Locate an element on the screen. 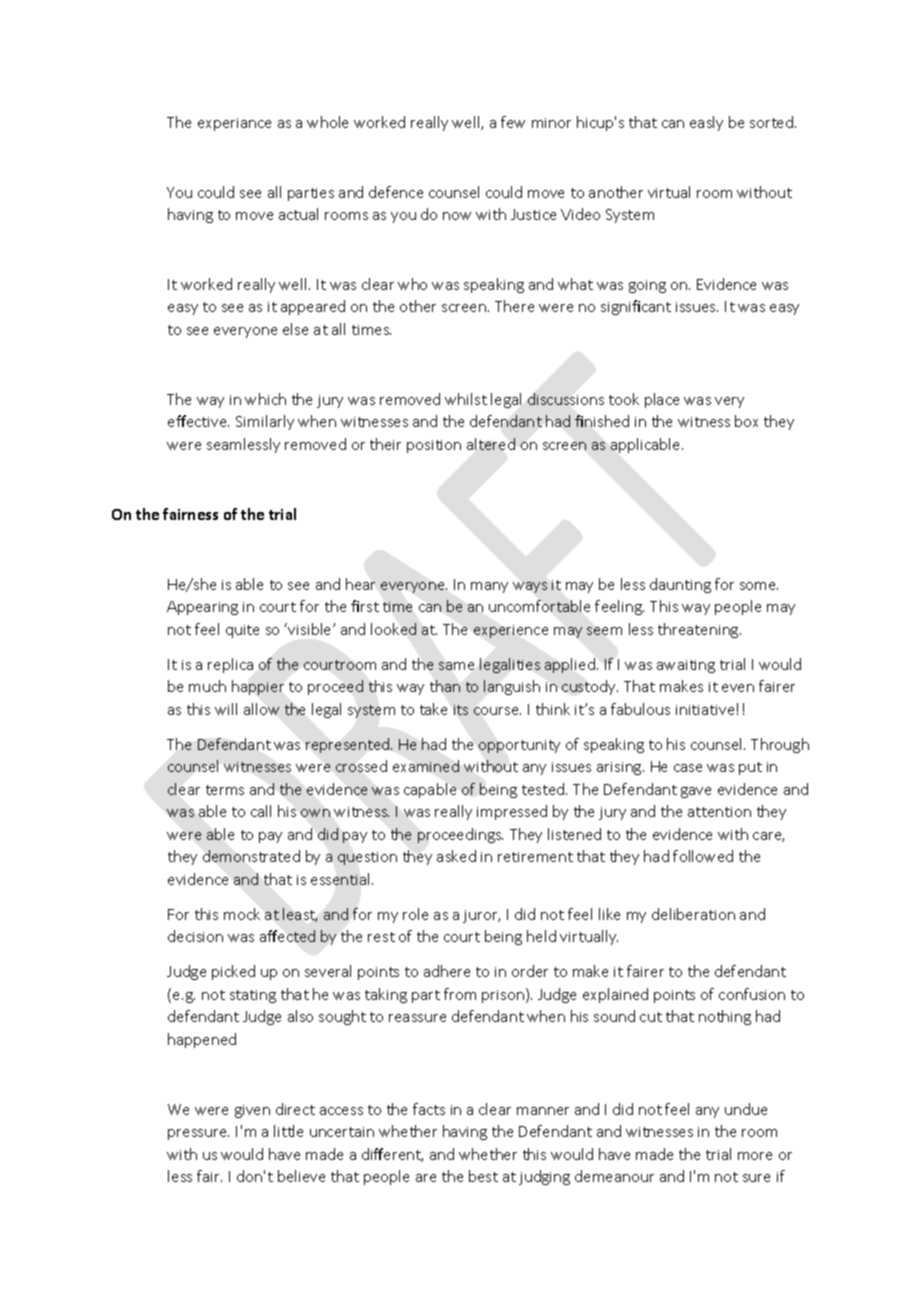  little is located at coordinates (288, 1131).
